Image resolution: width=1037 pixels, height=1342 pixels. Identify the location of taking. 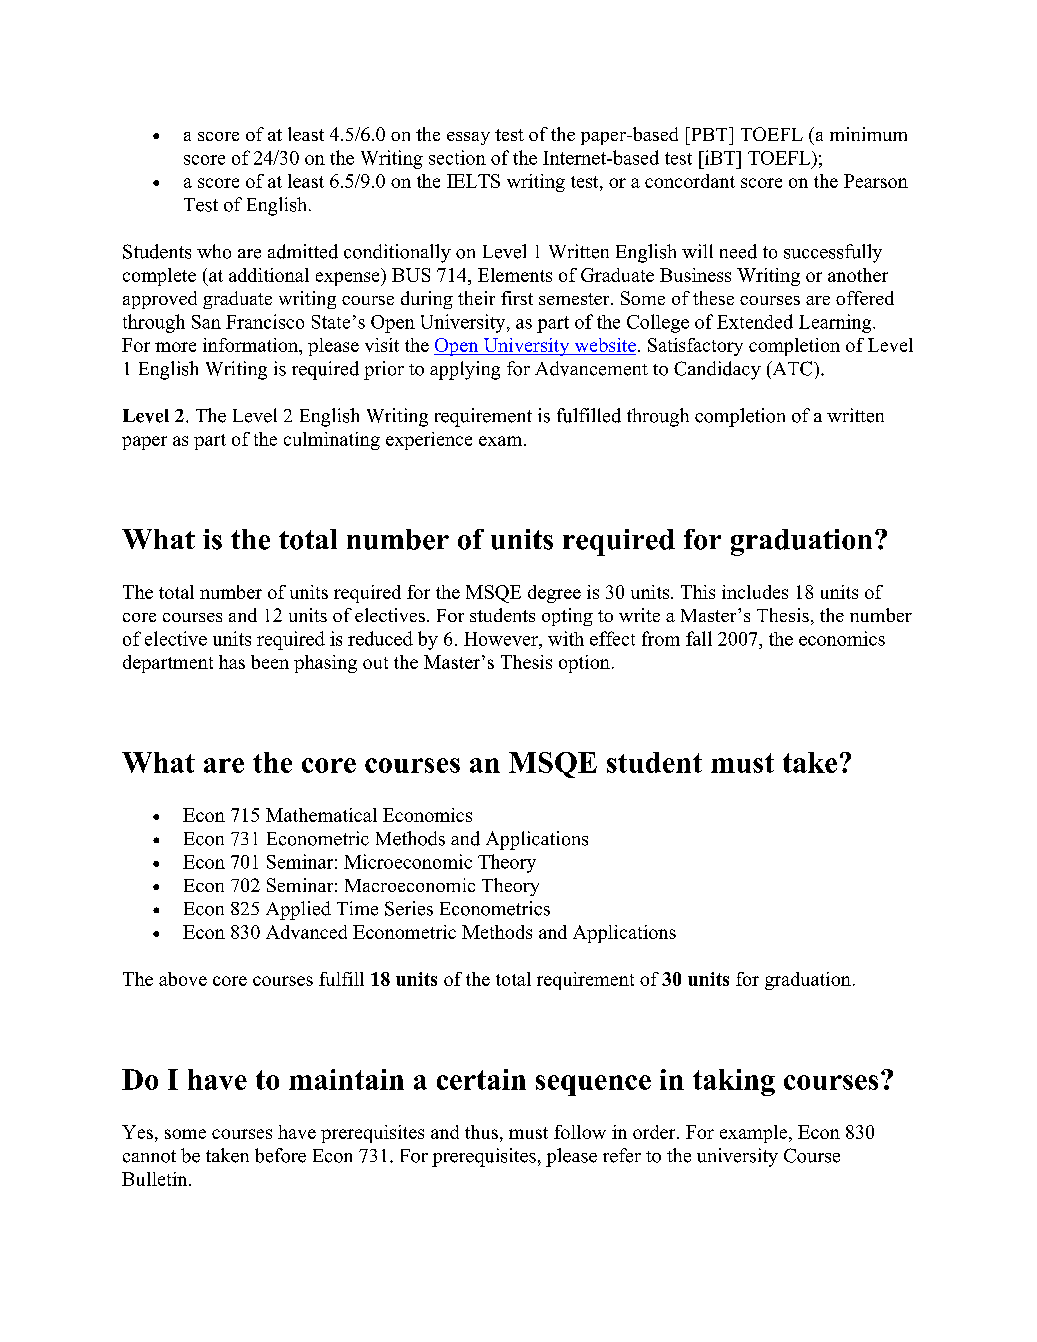
(734, 1082).
